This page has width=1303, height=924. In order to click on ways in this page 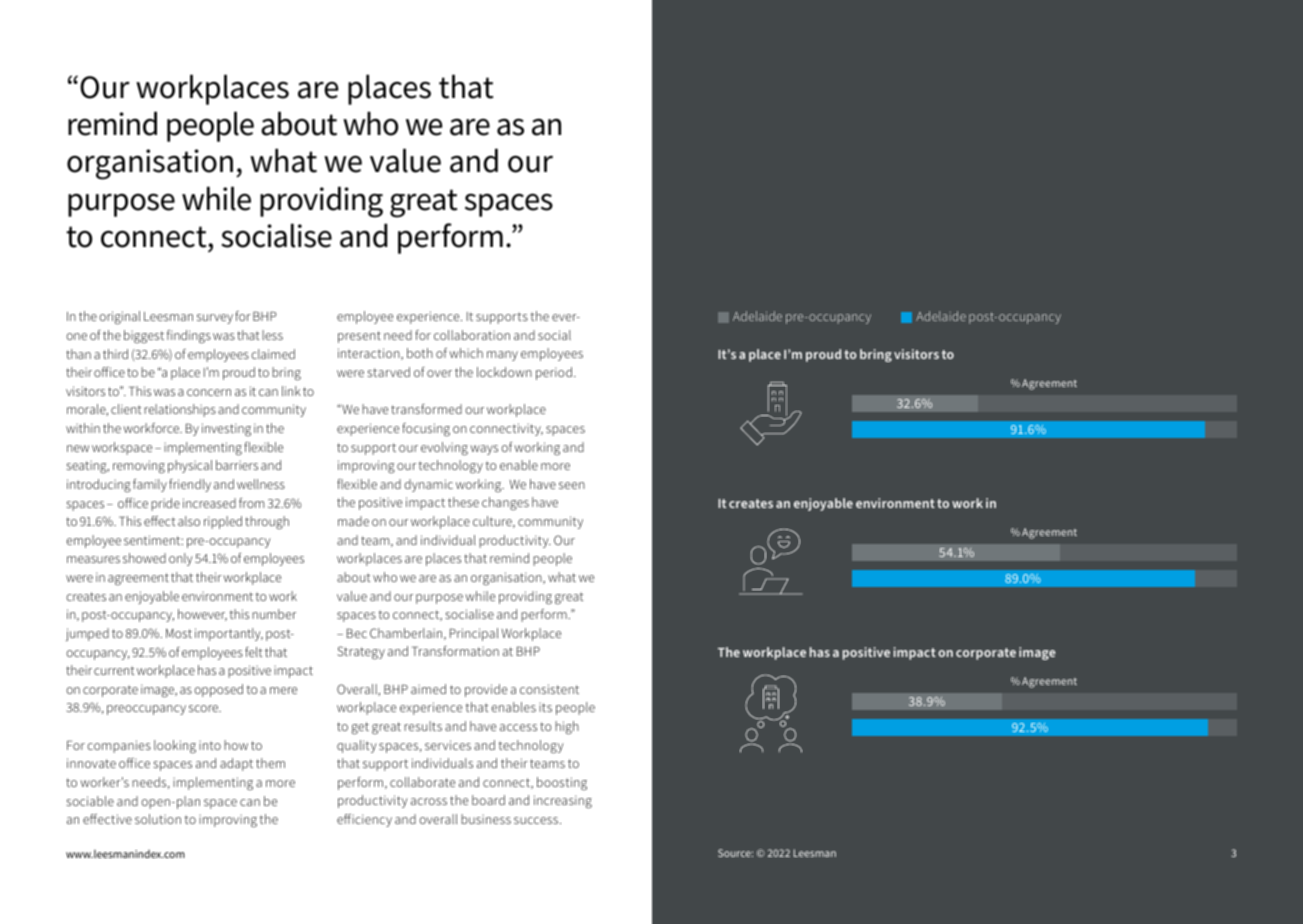, I will do `click(484, 450)`.
